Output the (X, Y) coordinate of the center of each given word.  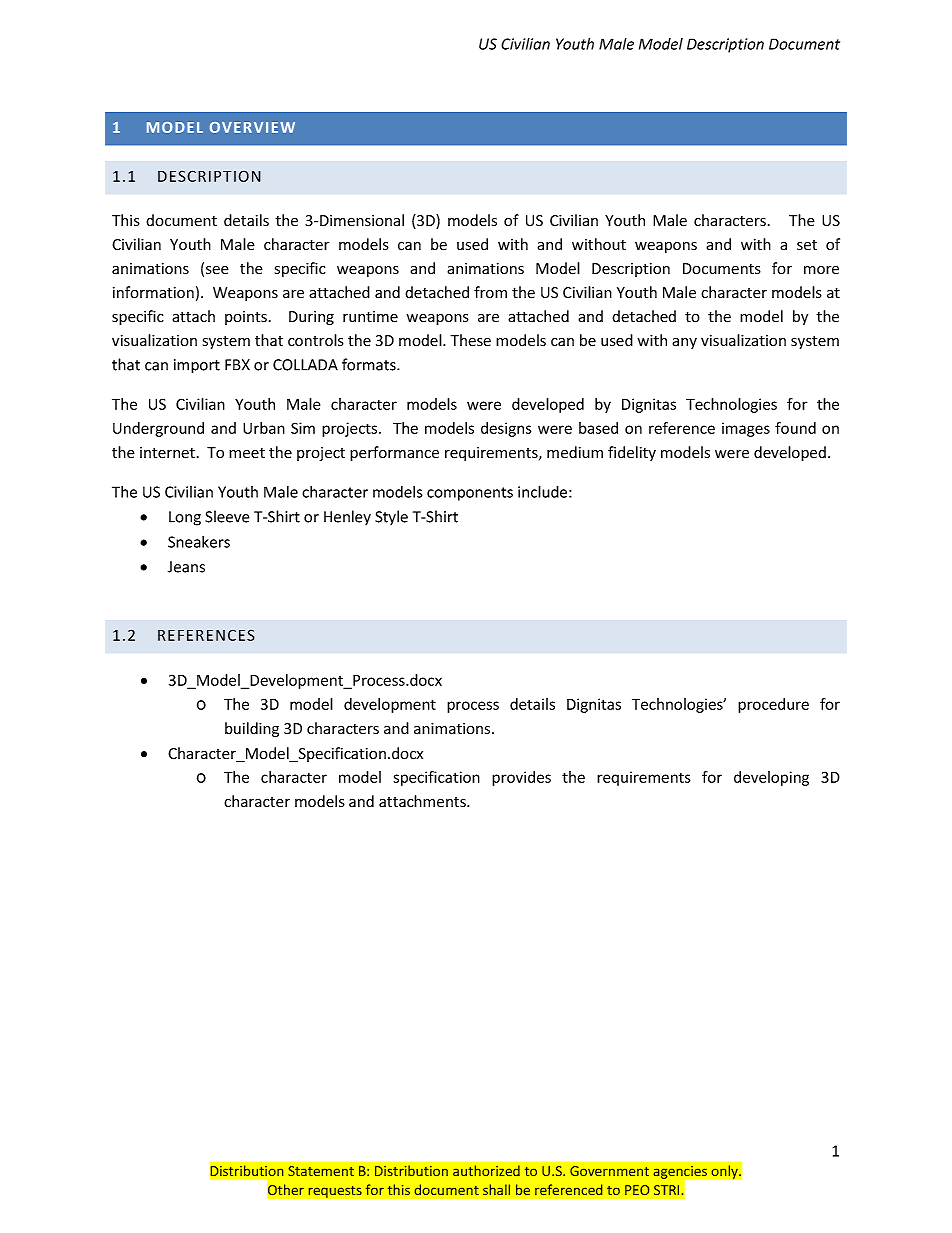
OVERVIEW (252, 127)
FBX (237, 365)
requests (335, 1192)
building (252, 729)
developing (771, 778)
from (490, 292)
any (684, 343)
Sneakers (199, 542)
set (807, 245)
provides (521, 778)
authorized (486, 1170)
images (746, 429)
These (470, 340)
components (470, 494)
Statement (321, 1171)
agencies (682, 1173)
